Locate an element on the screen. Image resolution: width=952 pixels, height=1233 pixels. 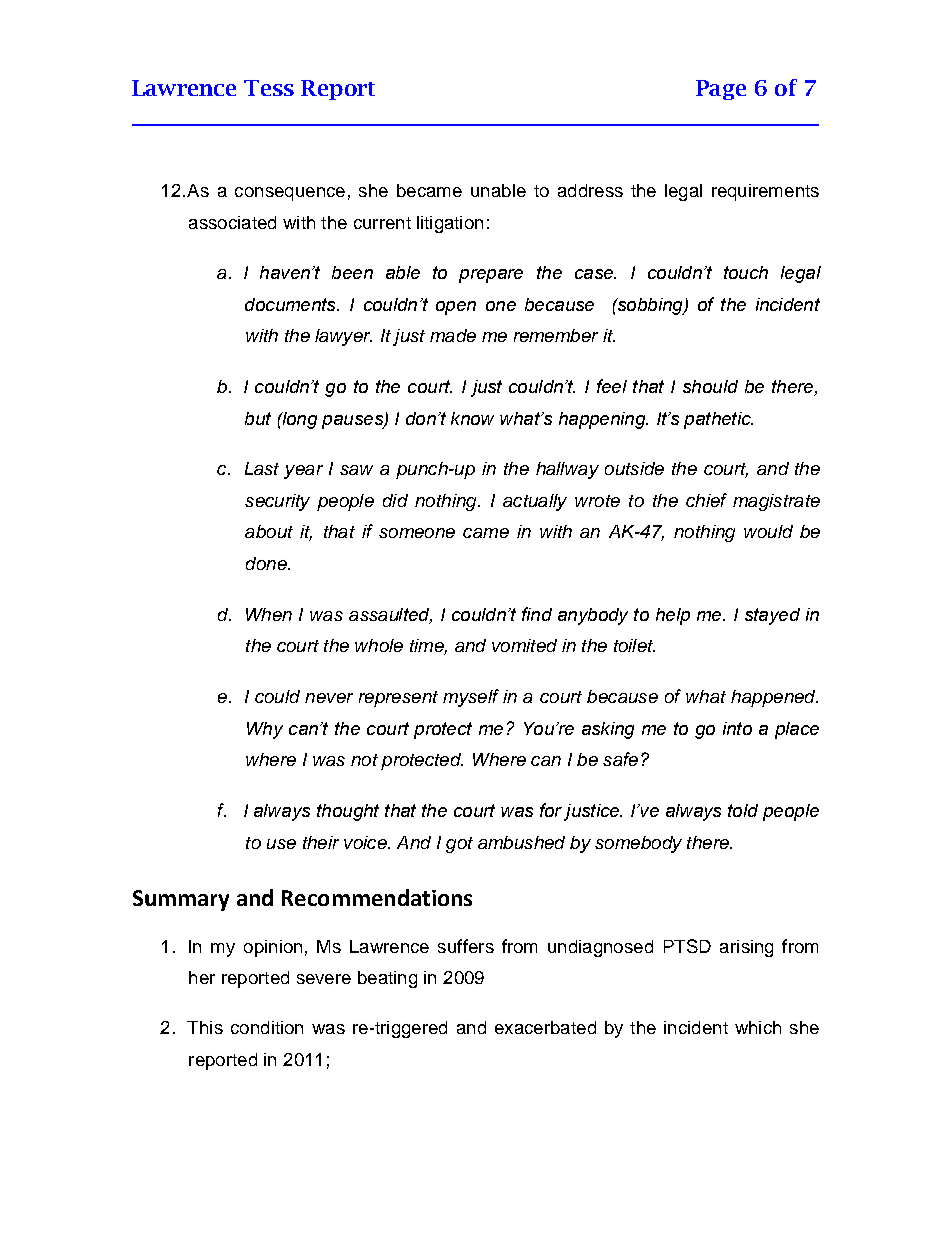
someone is located at coordinates (417, 533).
